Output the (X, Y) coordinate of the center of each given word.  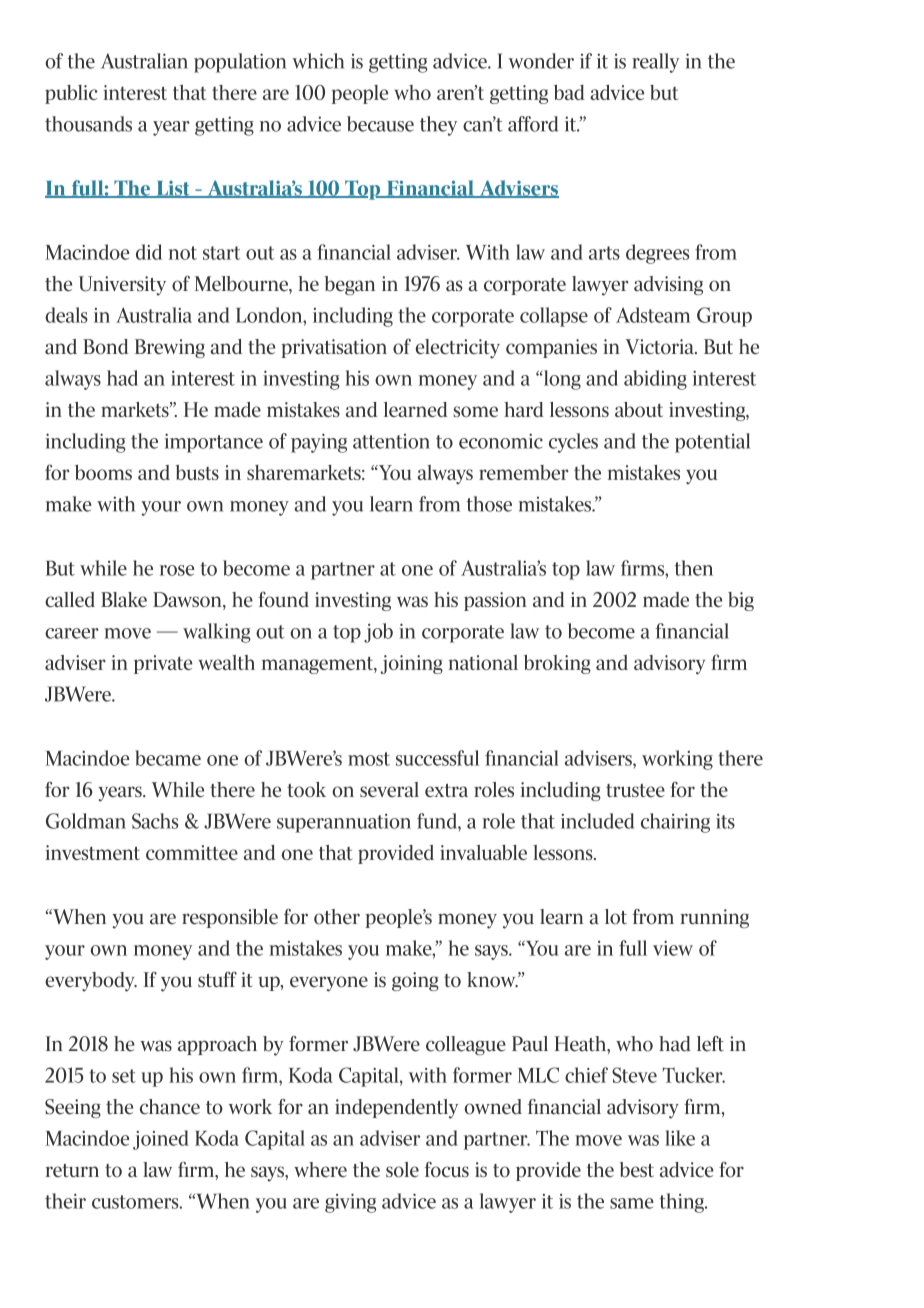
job (378, 633)
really (655, 63)
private (163, 664)
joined (161, 1140)
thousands (88, 124)
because (380, 124)
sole (402, 1169)
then (693, 568)
